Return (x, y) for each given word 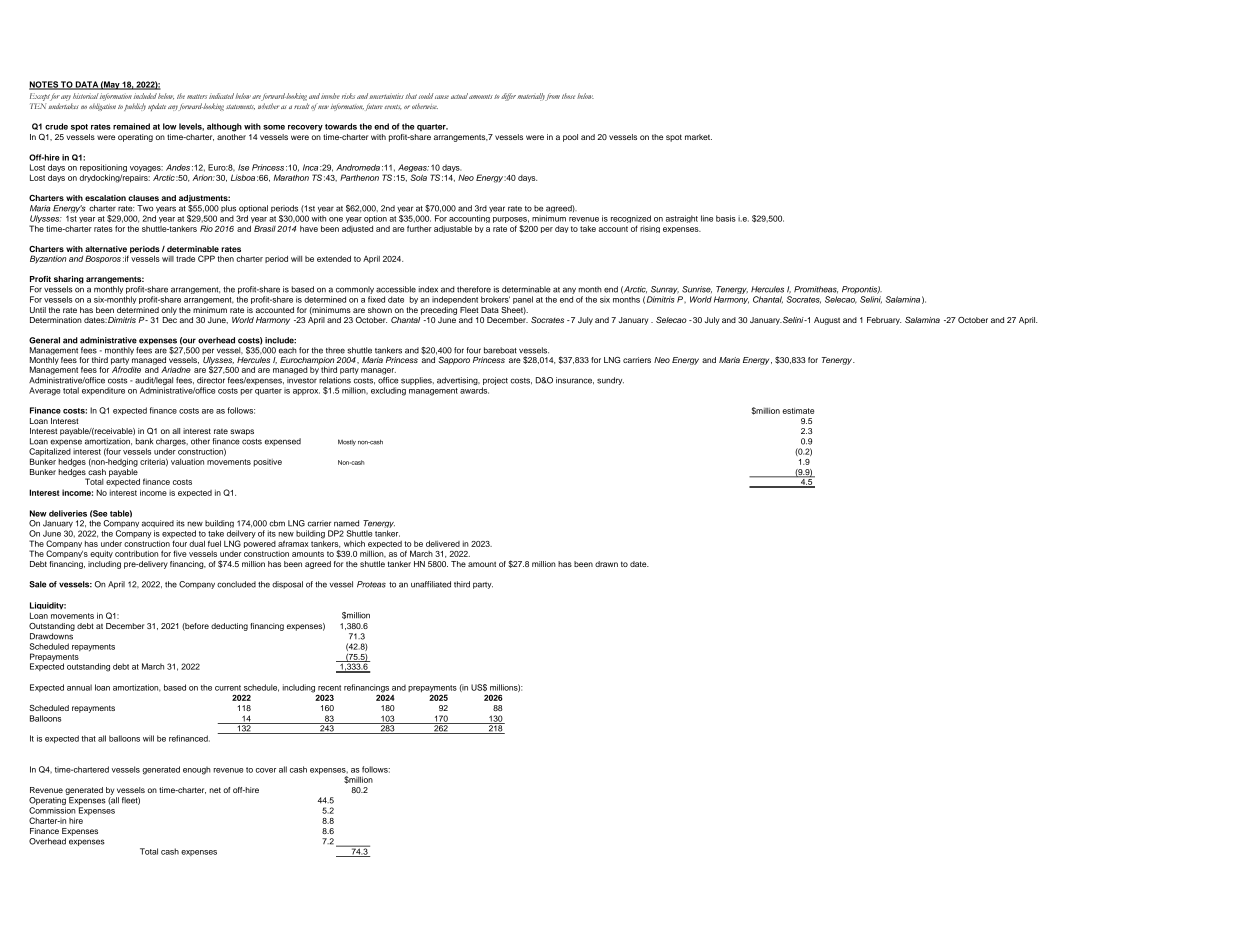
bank (144, 441)
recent (329, 688)
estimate (798, 411)
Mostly (347, 442)
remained (131, 126)
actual (459, 96)
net (215, 790)
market (698, 137)
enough (197, 770)
